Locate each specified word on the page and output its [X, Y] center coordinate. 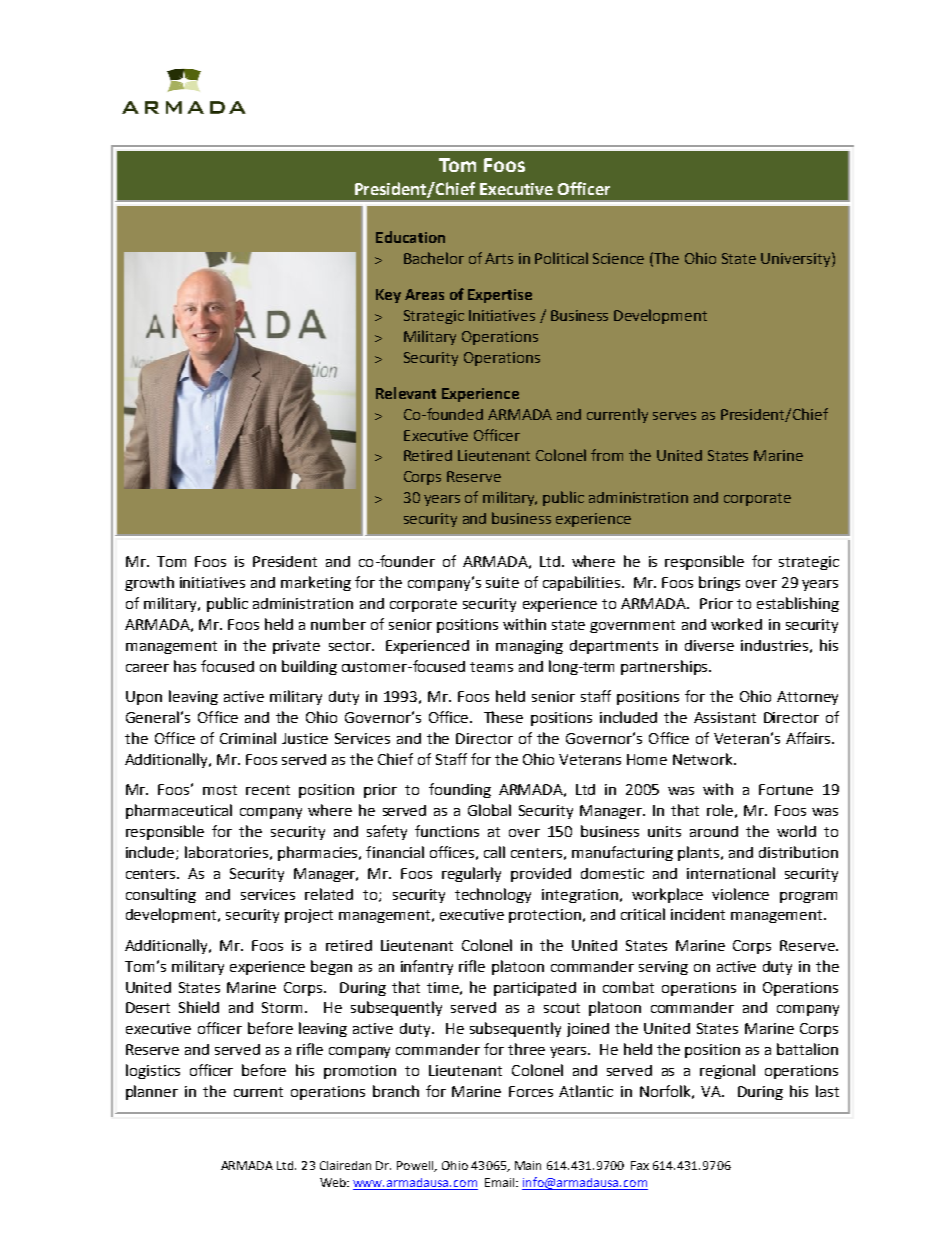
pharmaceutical [179, 811]
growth [149, 583]
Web [334, 1182]
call [494, 852]
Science [618, 258]
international [731, 873]
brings [719, 583]
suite [502, 582]
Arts [499, 258]
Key [388, 296]
